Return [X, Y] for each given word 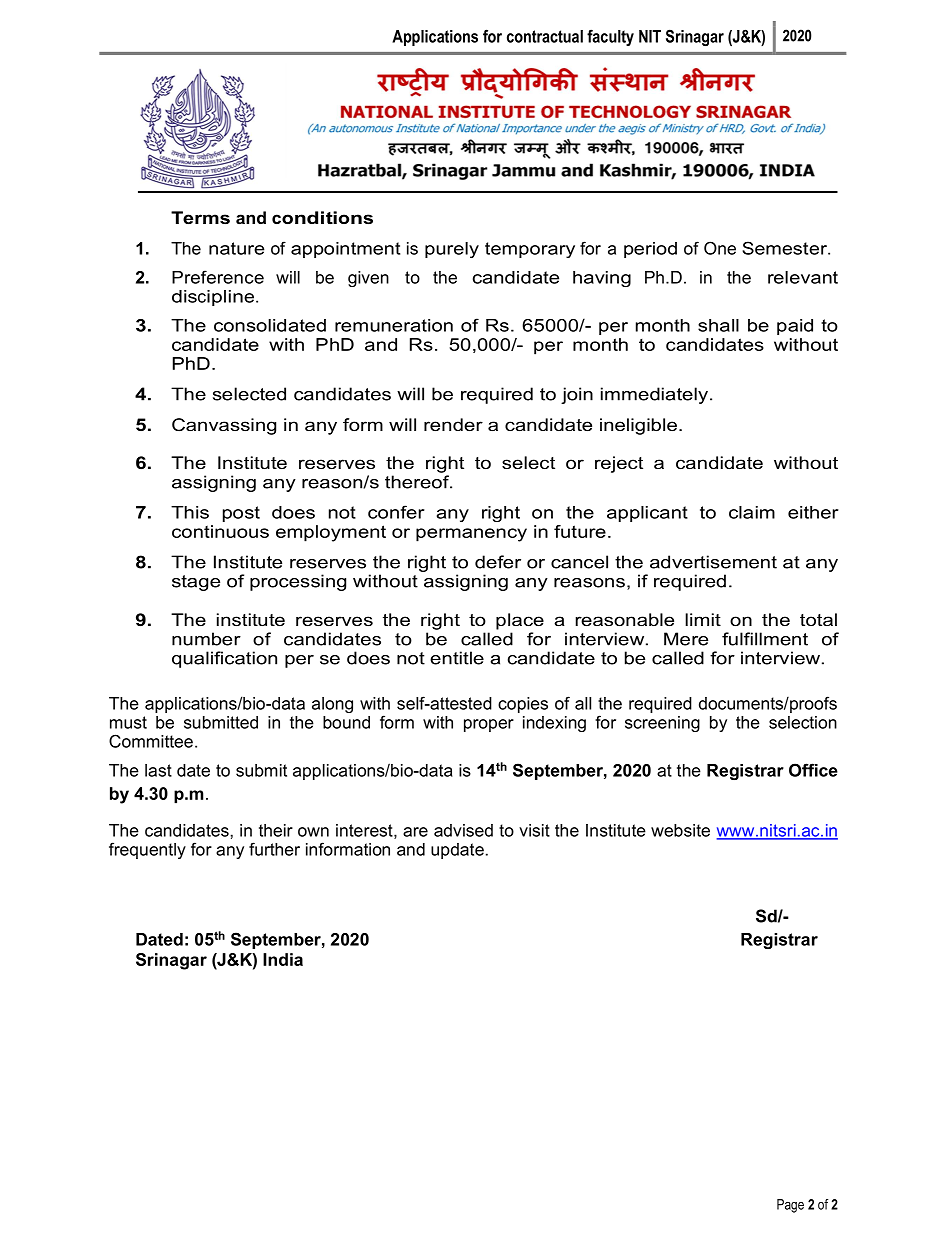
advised [463, 830]
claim [752, 512]
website [680, 830]
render [453, 424]
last [158, 770]
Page [790, 1206]
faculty [610, 37]
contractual [545, 36]
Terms [200, 217]
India [283, 959]
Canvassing [224, 426]
